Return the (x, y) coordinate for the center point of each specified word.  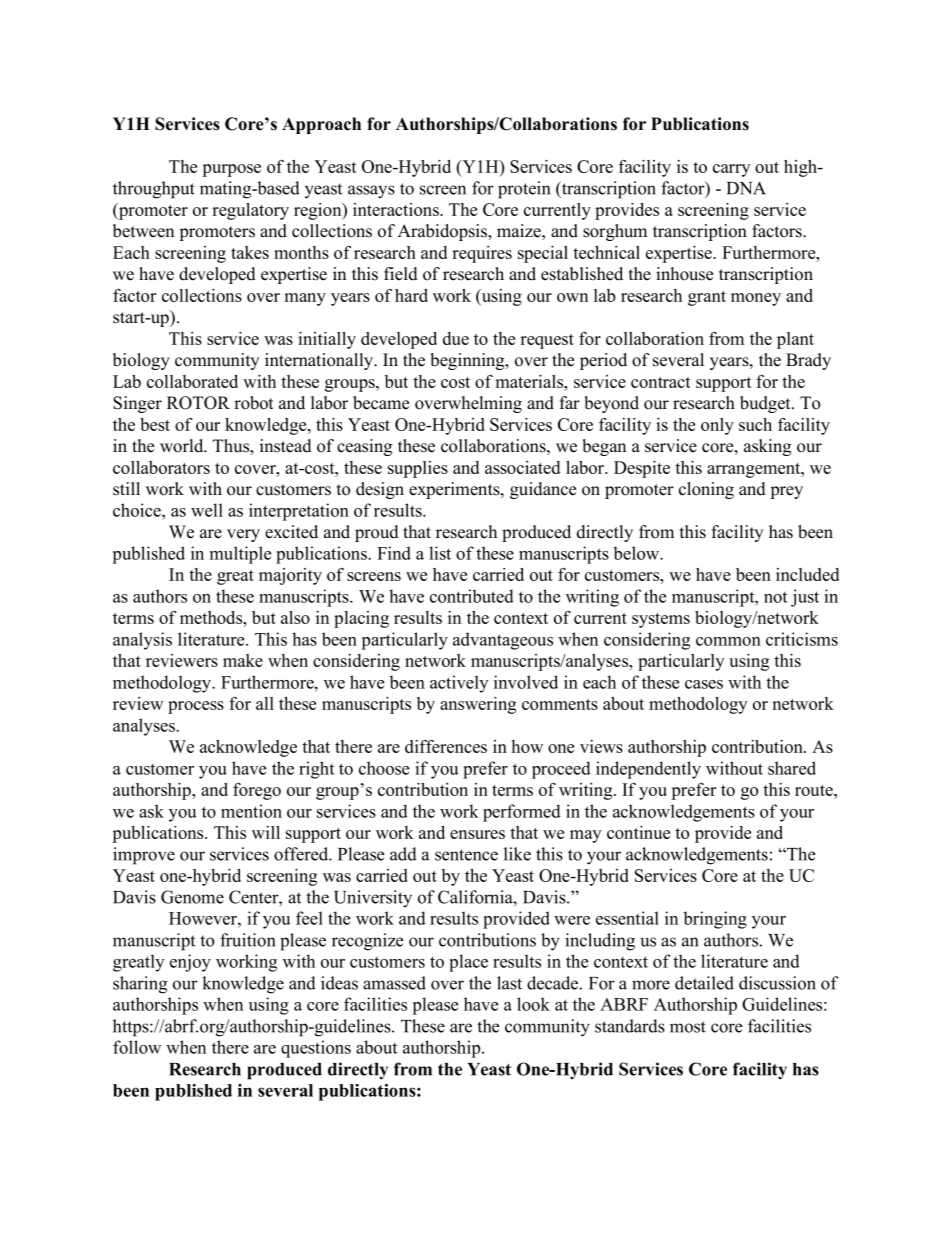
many (305, 299)
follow (137, 1047)
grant (707, 298)
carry (731, 170)
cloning (706, 490)
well (207, 510)
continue (638, 832)
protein (524, 190)
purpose (231, 170)
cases (704, 684)
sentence (466, 855)
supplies (418, 469)
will (266, 832)
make (243, 660)
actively (459, 684)
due (456, 338)
